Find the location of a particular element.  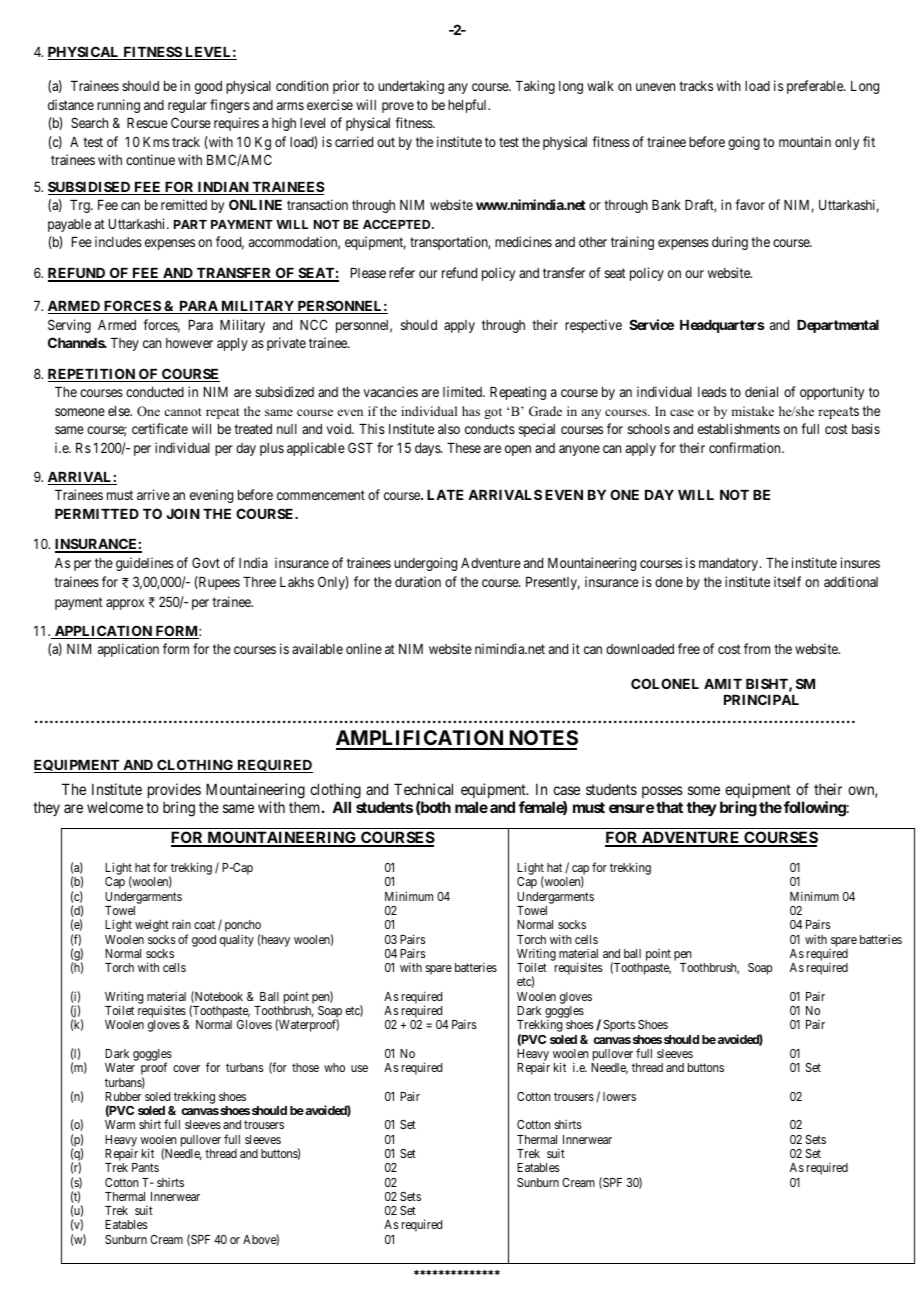

conducted is located at coordinates (155, 392).
